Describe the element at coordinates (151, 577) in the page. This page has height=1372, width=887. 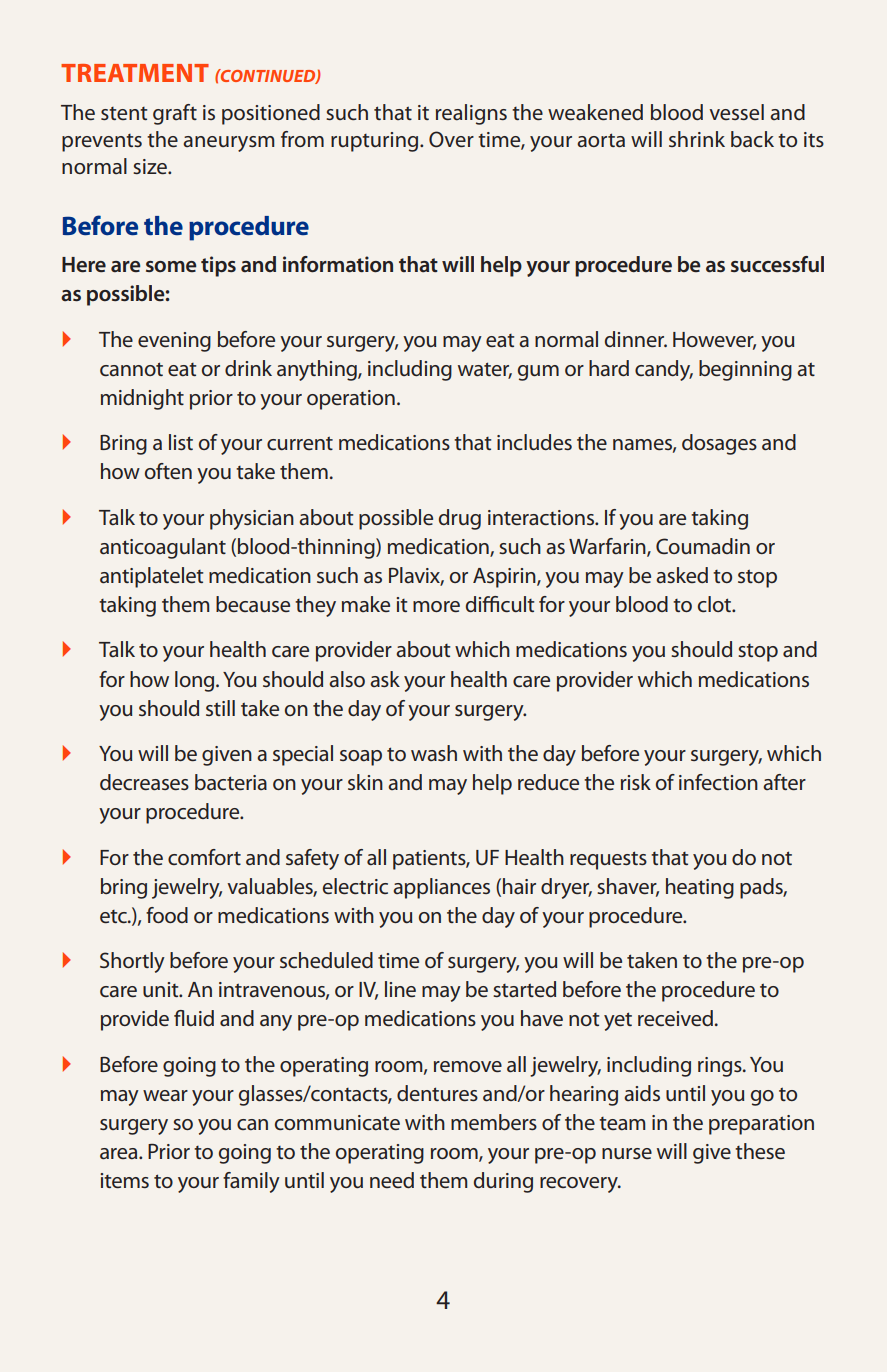
I see `antiplatelet` at that location.
